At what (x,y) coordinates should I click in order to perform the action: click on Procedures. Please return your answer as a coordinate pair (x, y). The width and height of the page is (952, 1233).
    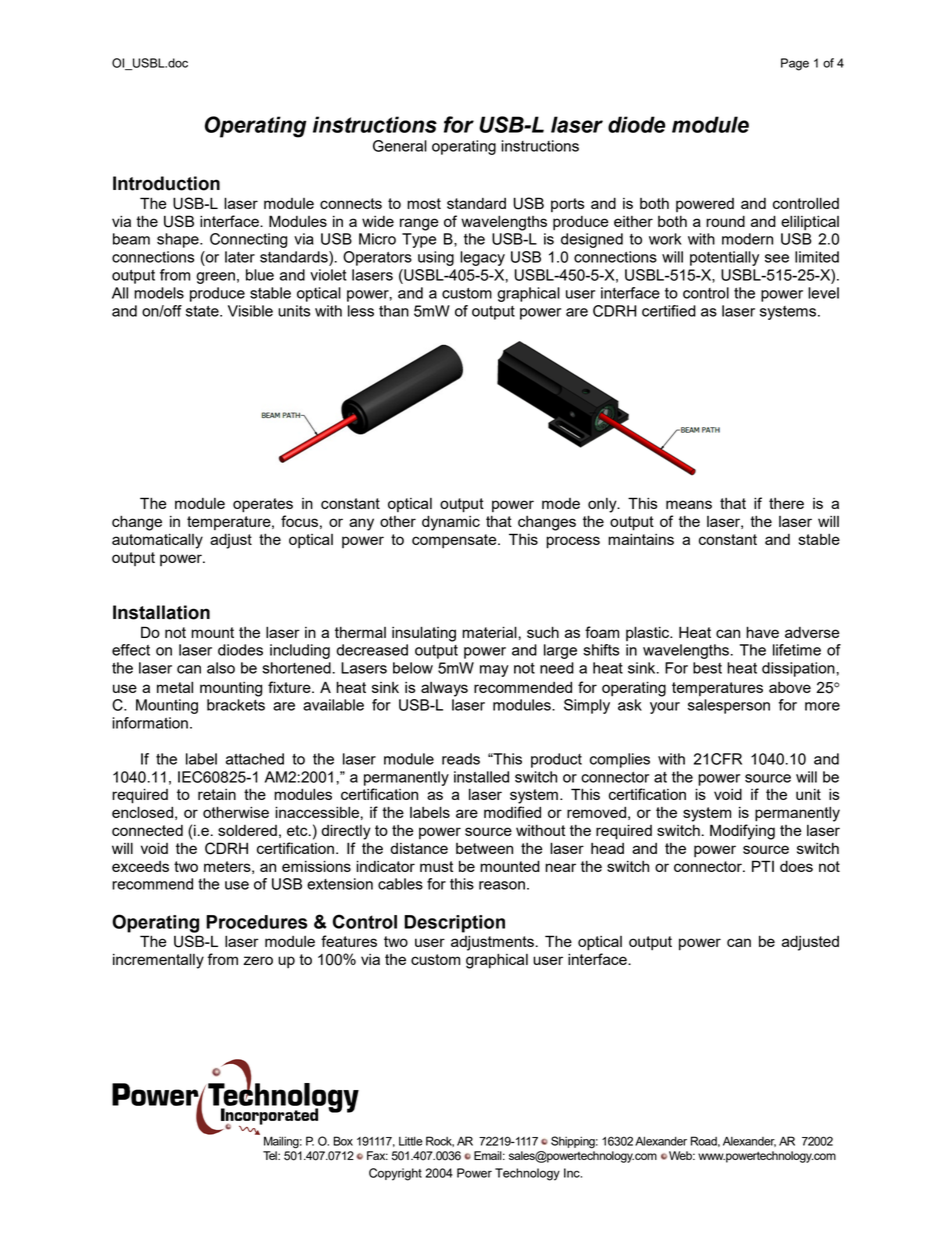
    Looking at the image, I should click on (257, 922).
